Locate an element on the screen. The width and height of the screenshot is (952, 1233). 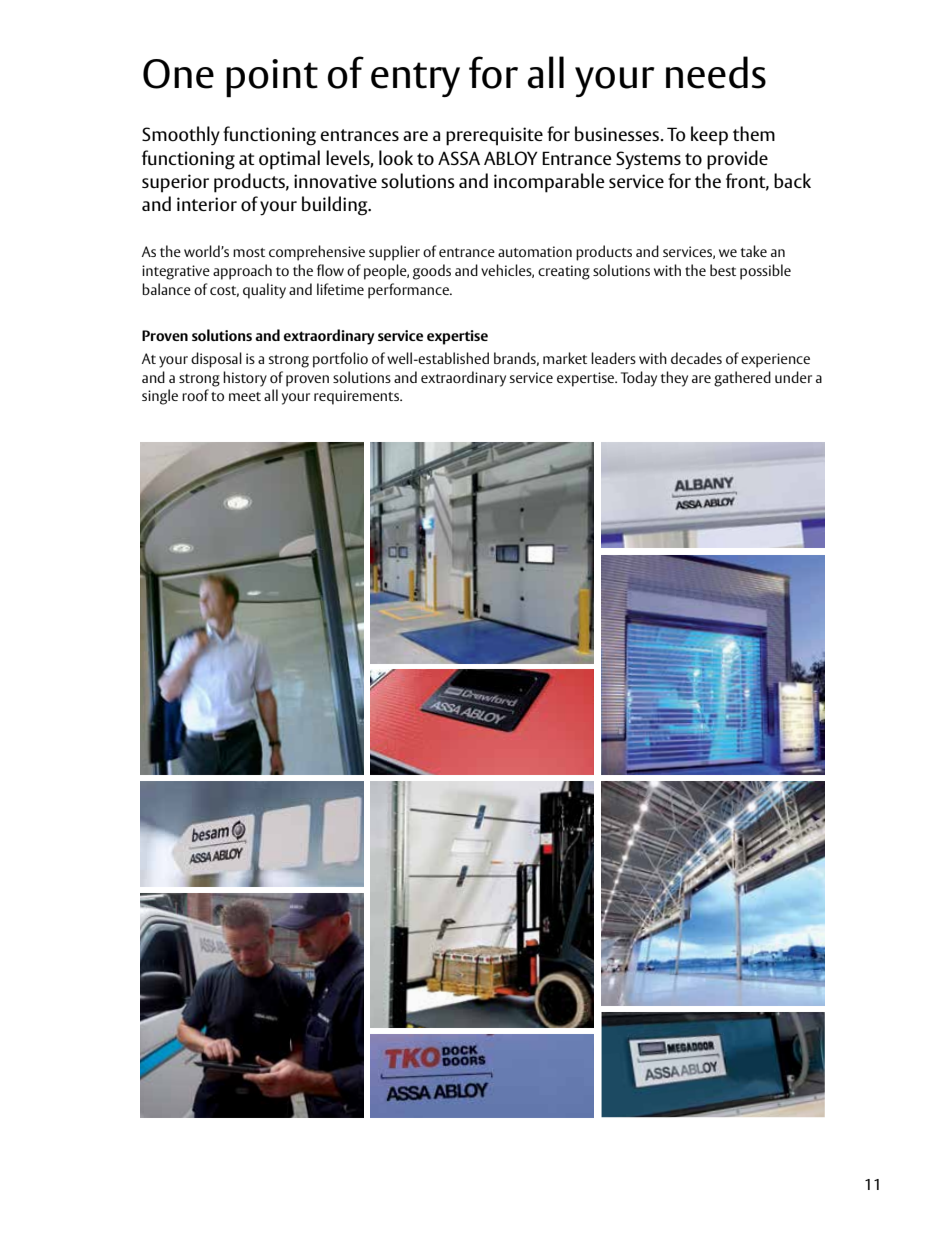
quality is located at coordinates (264, 291).
